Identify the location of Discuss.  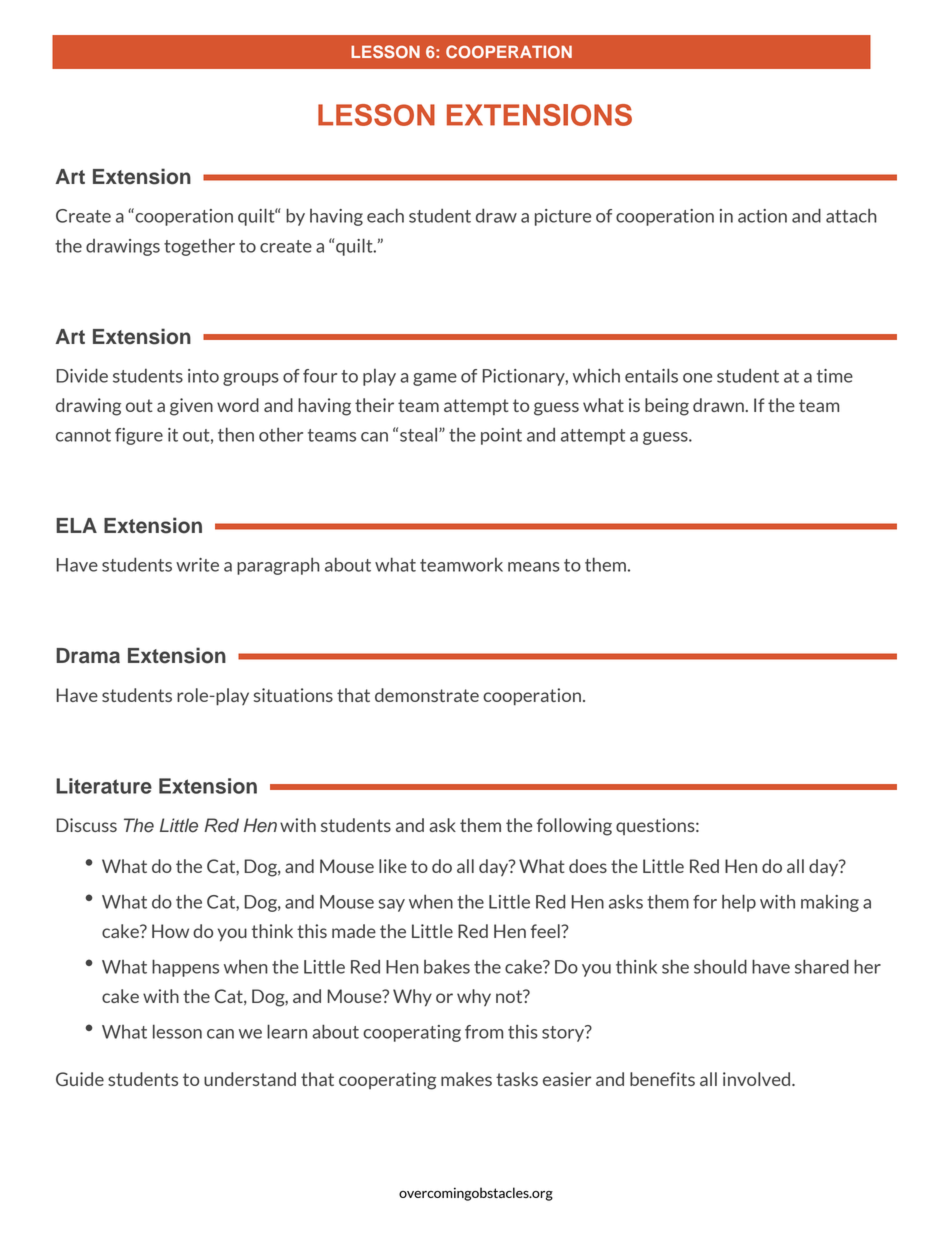
(86, 825).
